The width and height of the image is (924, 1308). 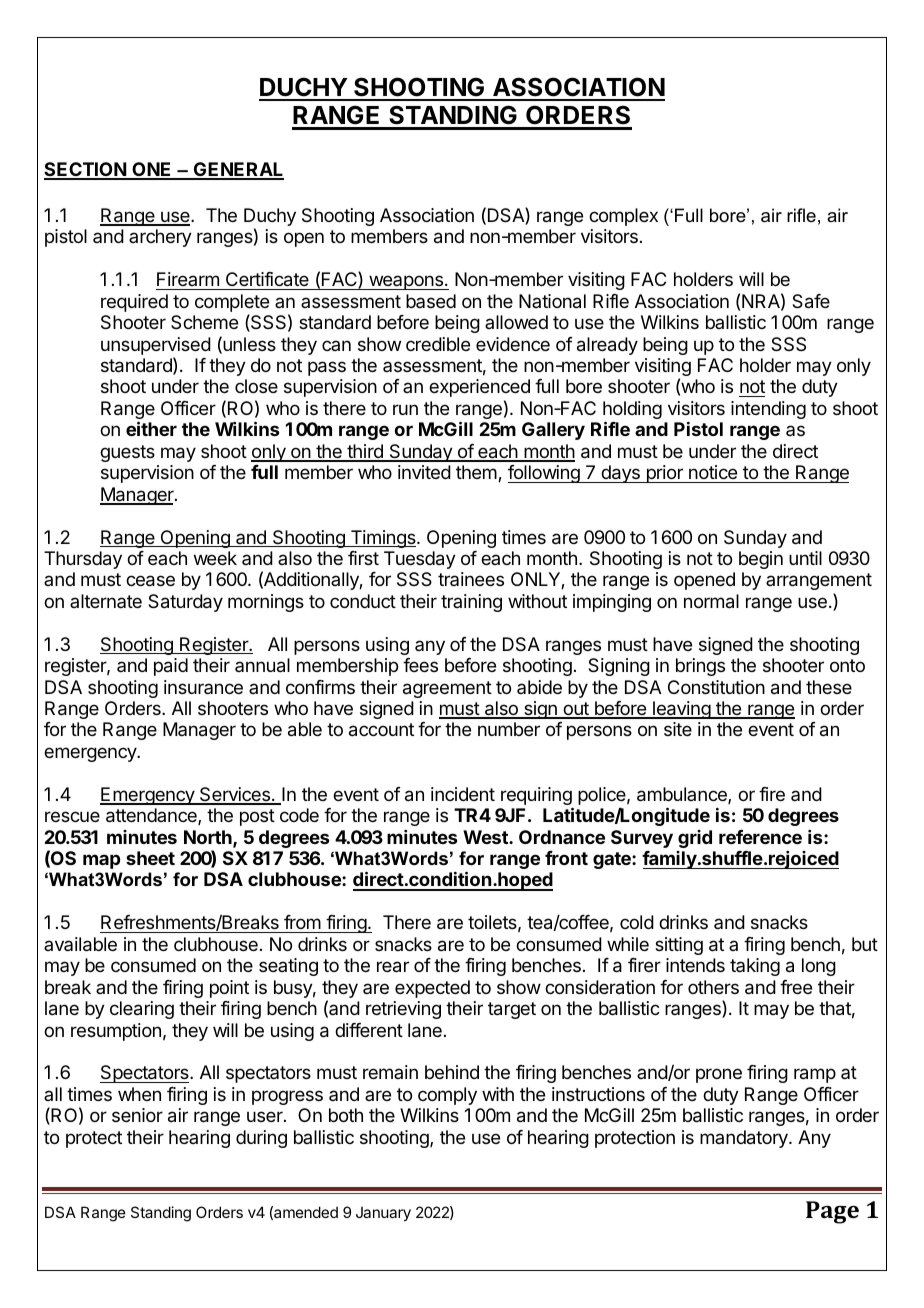 I want to click on agreement, so click(x=447, y=689).
